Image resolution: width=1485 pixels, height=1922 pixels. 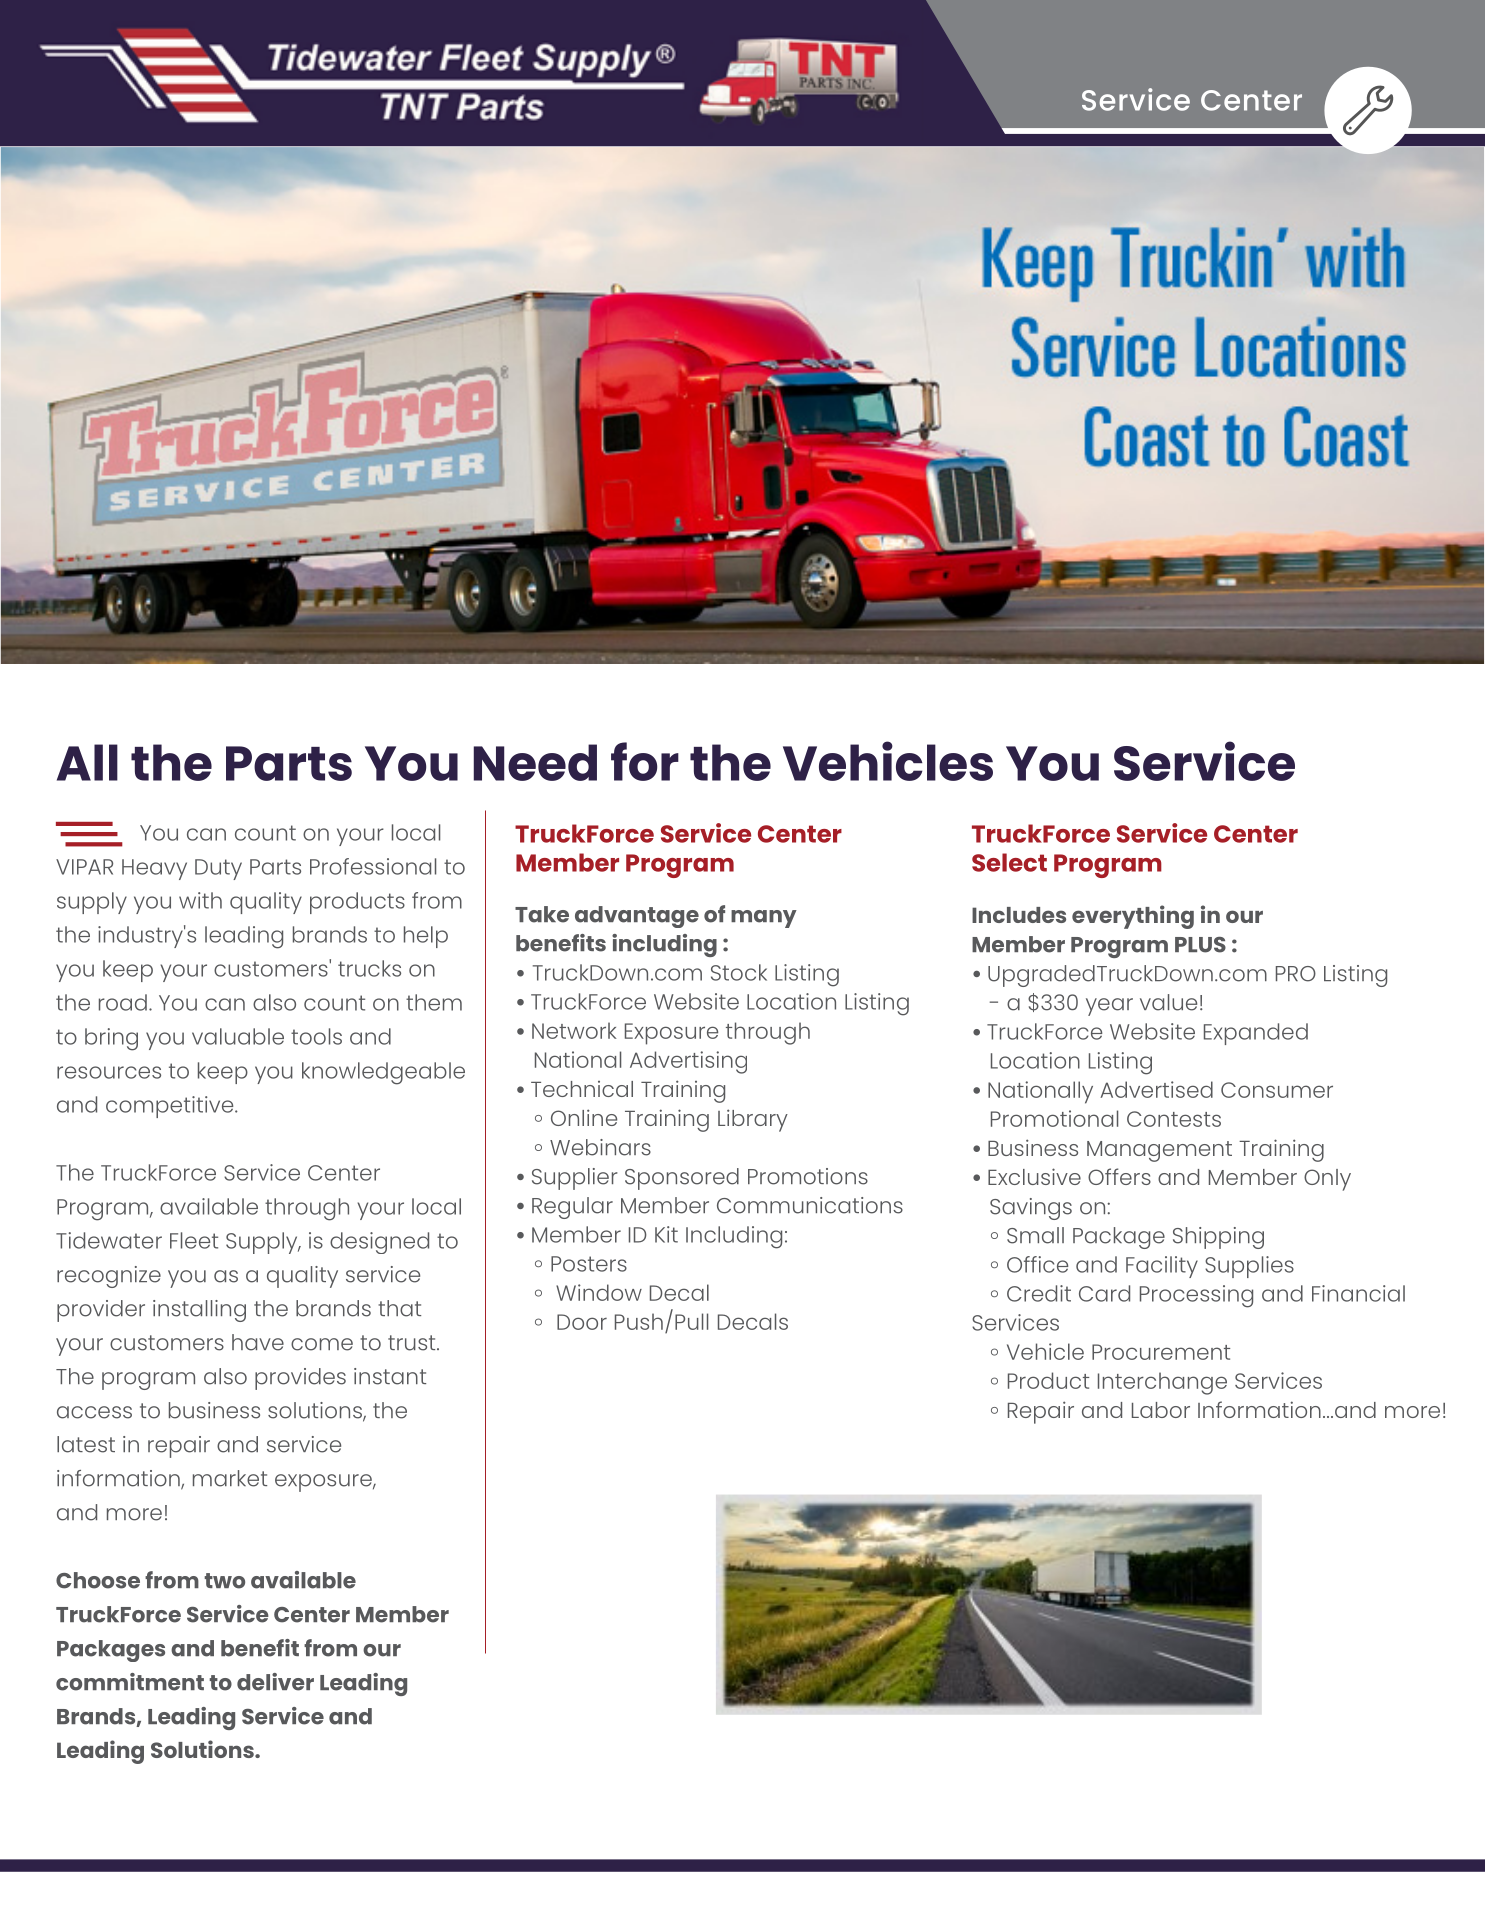 What do you see at coordinates (535, 762) in the screenshot?
I see `Need` at bounding box center [535, 762].
